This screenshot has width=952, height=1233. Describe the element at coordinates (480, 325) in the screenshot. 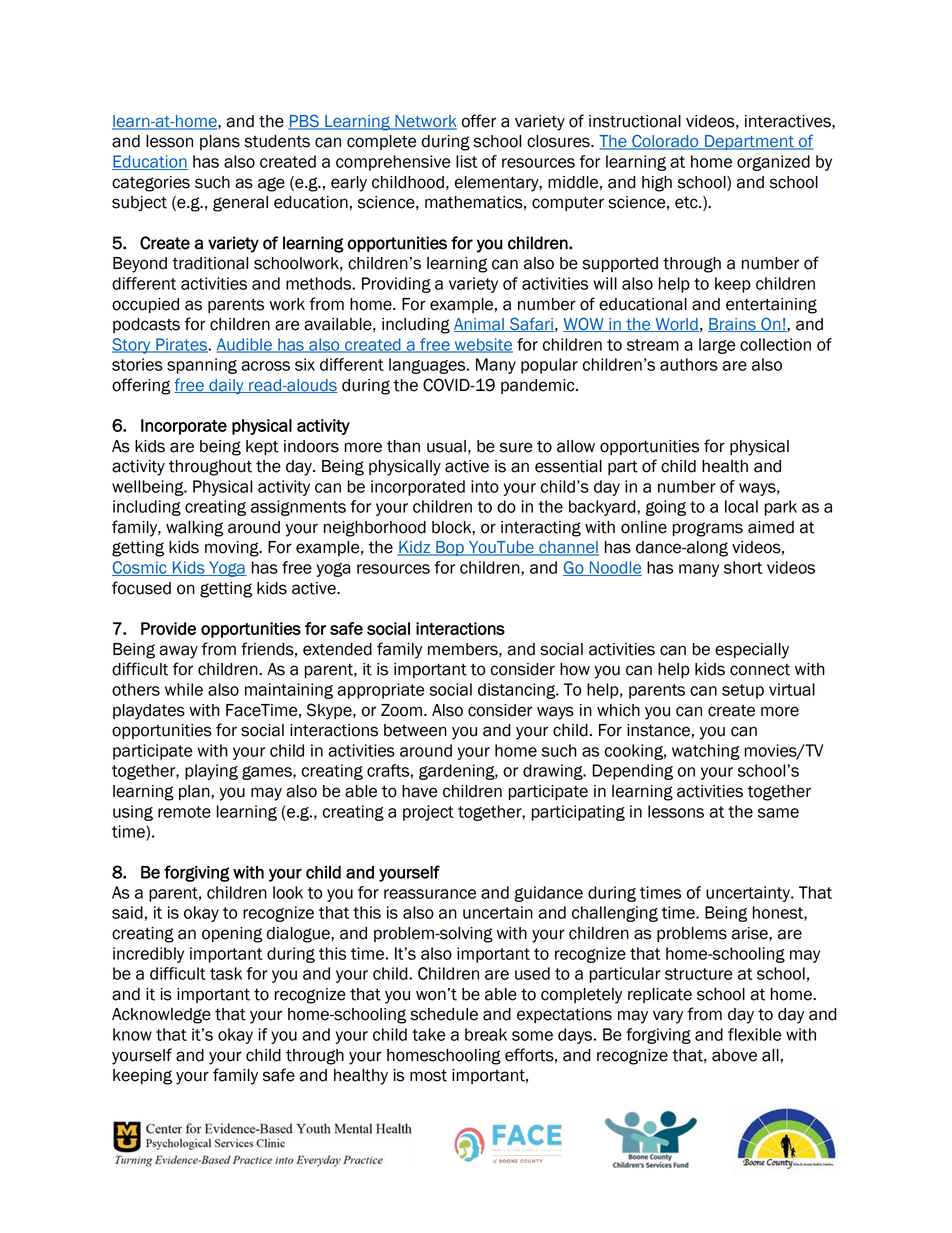

I see `Animal` at that location.
